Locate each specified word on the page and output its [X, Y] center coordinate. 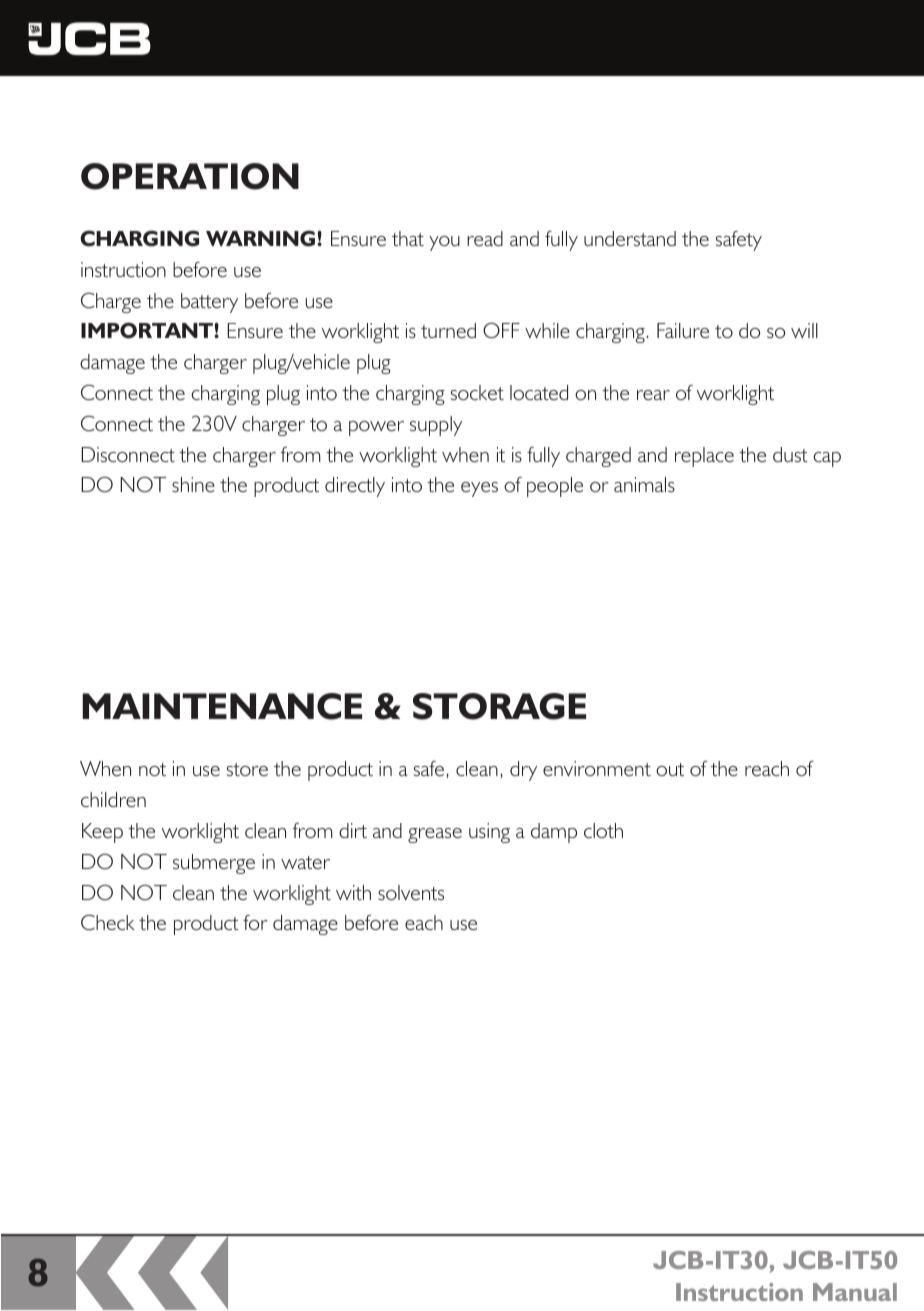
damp [554, 833]
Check [108, 922]
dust [790, 454]
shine [193, 484]
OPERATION [190, 176]
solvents [411, 892]
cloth [603, 830]
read [485, 238]
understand [630, 238]
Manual [855, 1292]
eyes [479, 489]
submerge [214, 864]
